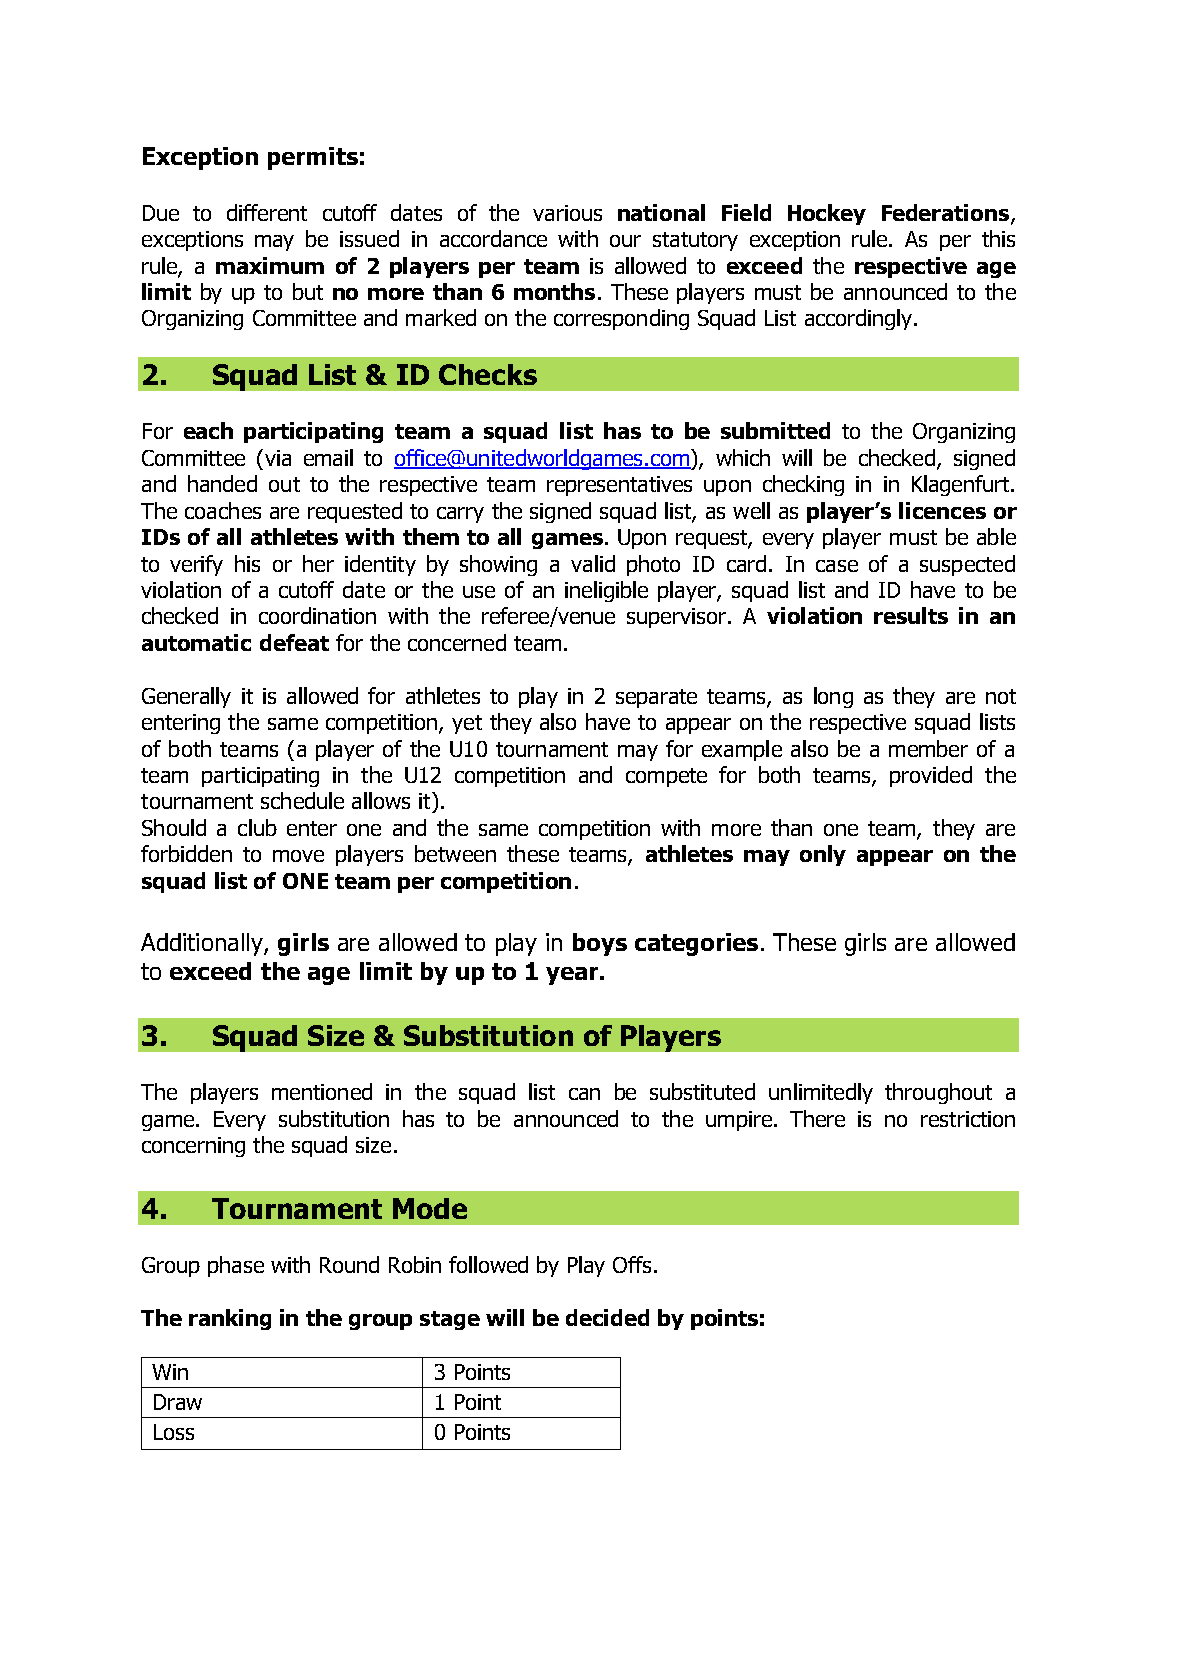 The width and height of the image is (1185, 1676). What do you see at coordinates (606, 591) in the image?
I see `ineligible` at bounding box center [606, 591].
